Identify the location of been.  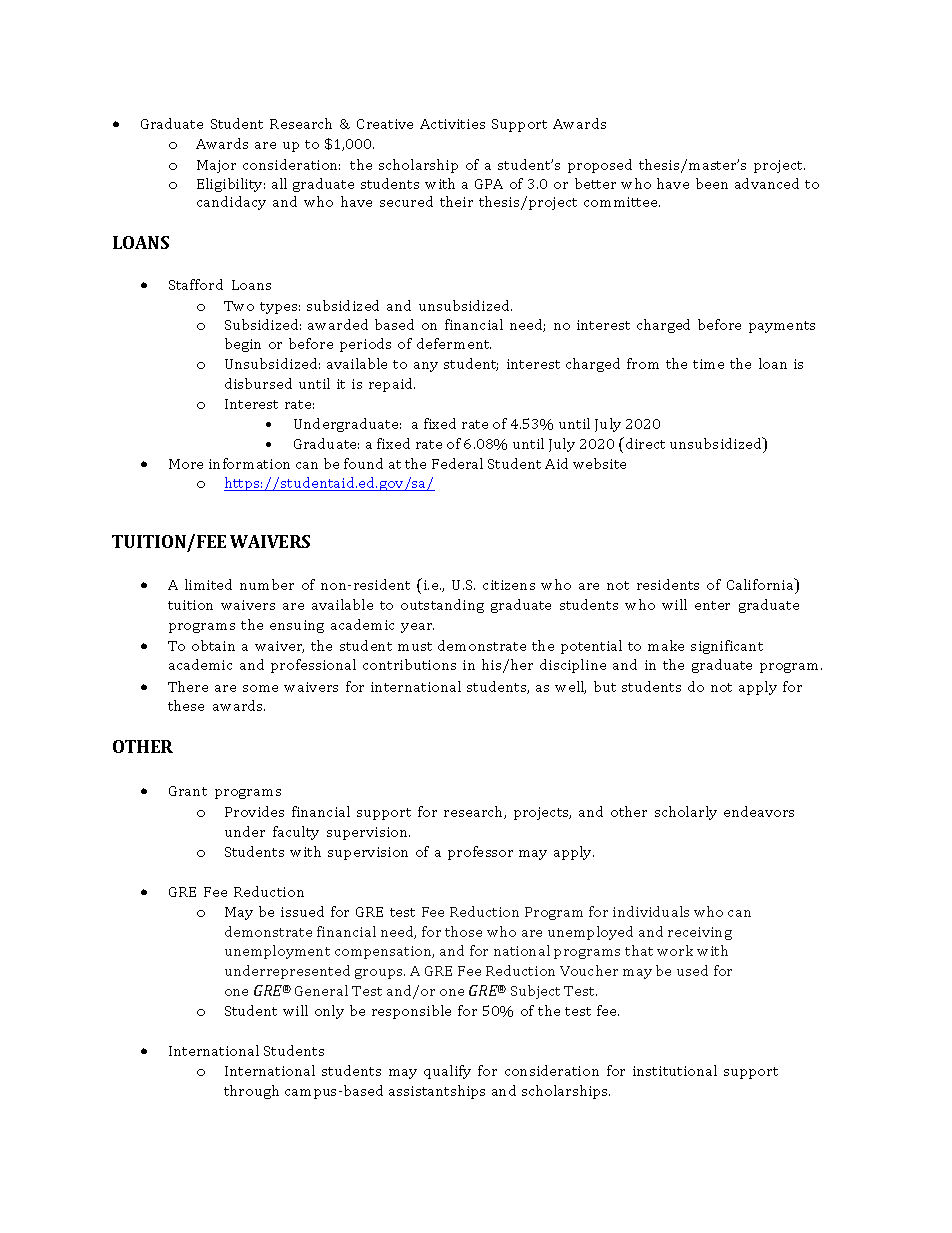
(712, 183).
